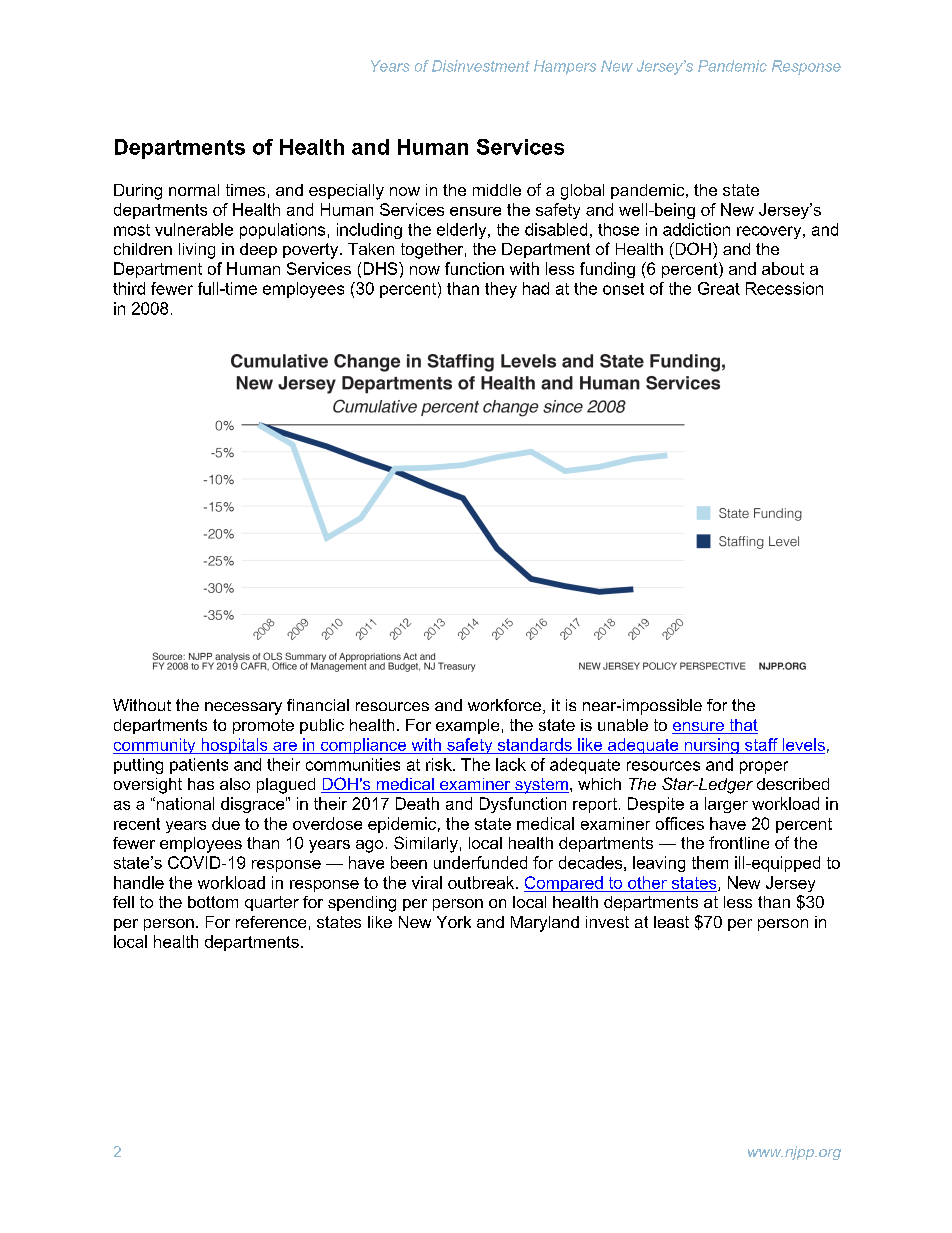 The height and width of the screenshot is (1233, 952). Describe the element at coordinates (197, 251) in the screenshot. I see `living` at that location.
